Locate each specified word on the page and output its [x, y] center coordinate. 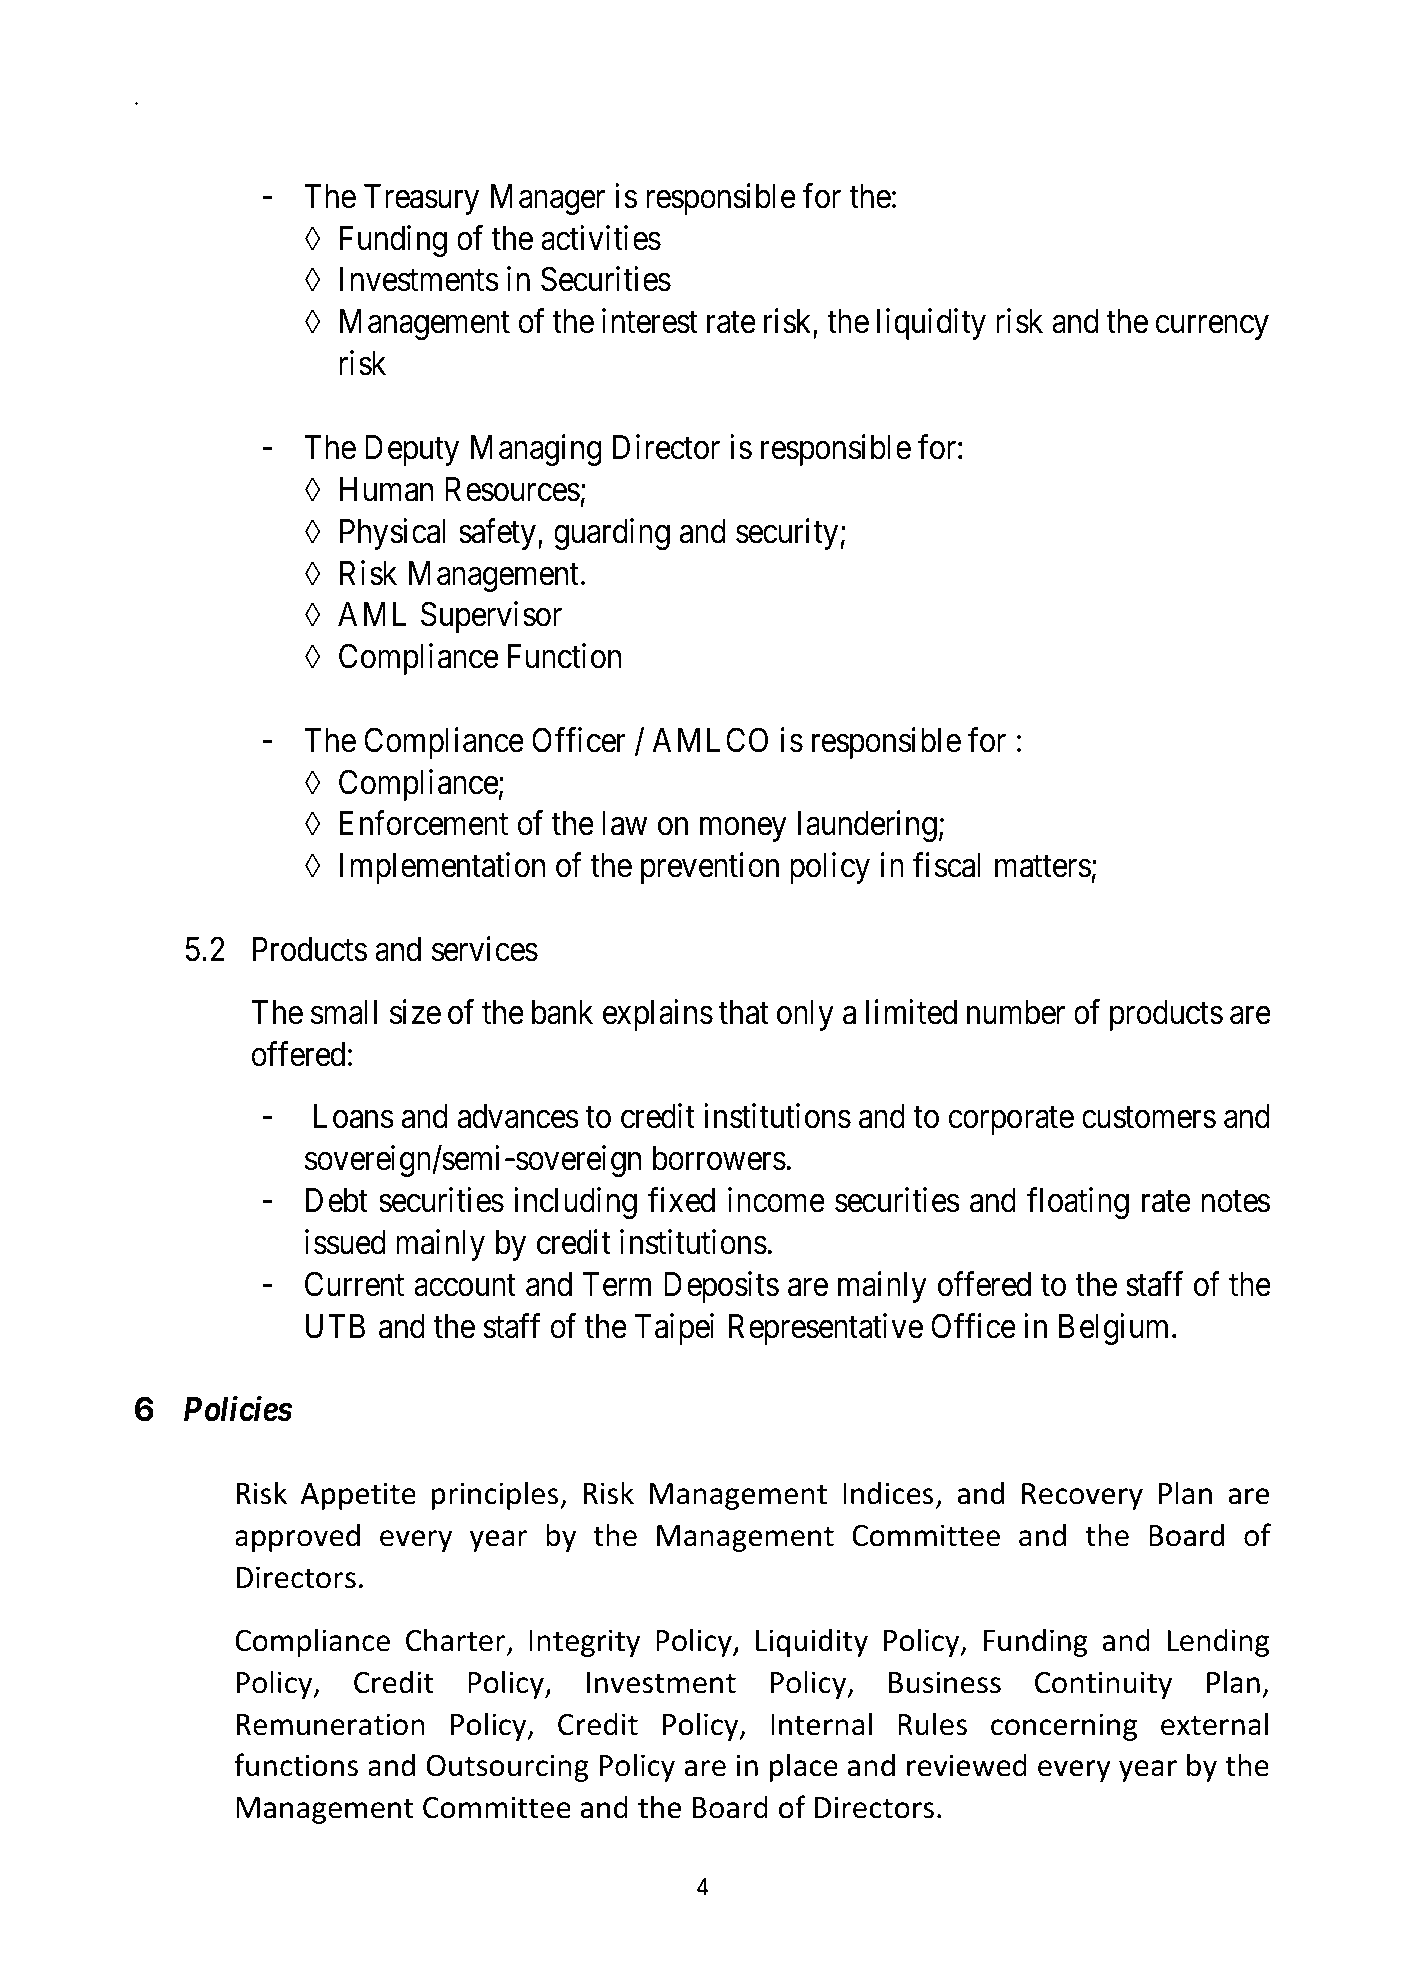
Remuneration [330, 1724]
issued [345, 1242]
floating [1078, 1203]
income [776, 1200]
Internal [821, 1724]
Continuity [1103, 1685]
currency [1212, 328]
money [743, 830]
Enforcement [424, 823]
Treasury [421, 199]
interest [650, 321]
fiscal [946, 865]
